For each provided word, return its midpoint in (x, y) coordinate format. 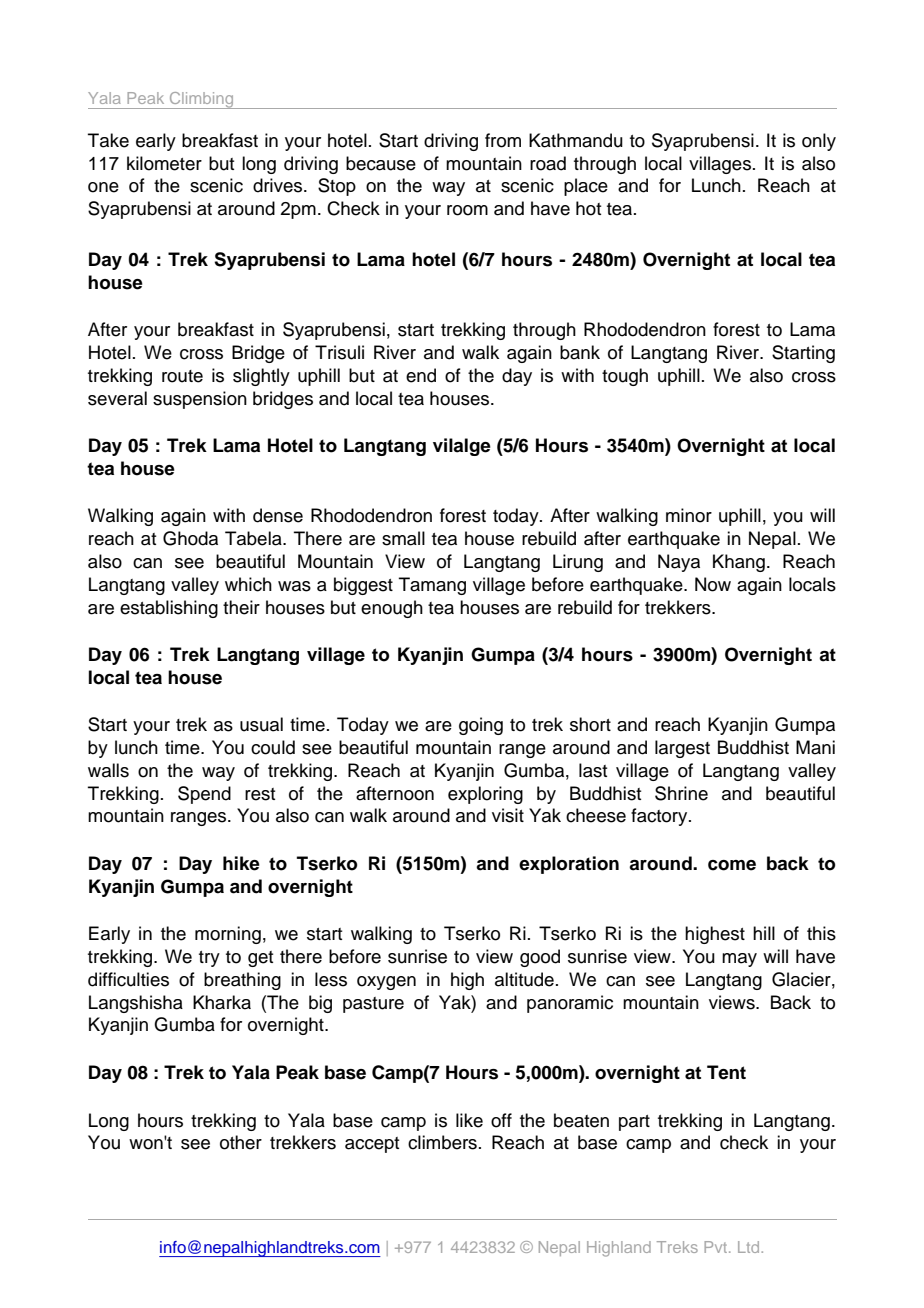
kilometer (164, 163)
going (481, 726)
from (503, 140)
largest (682, 749)
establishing (169, 609)
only (819, 142)
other (241, 1142)
